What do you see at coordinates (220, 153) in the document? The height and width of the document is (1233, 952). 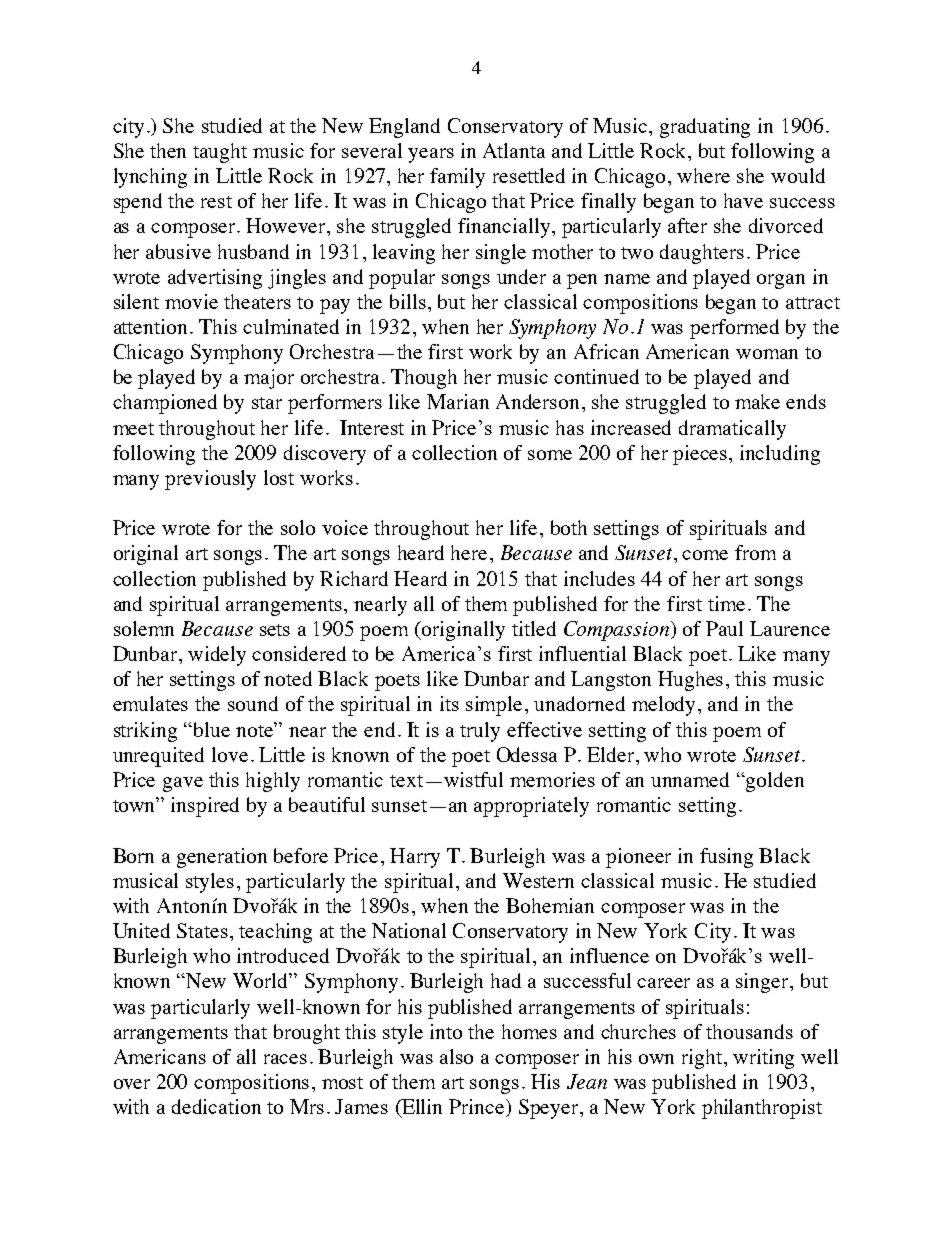 I see `taught` at bounding box center [220, 153].
